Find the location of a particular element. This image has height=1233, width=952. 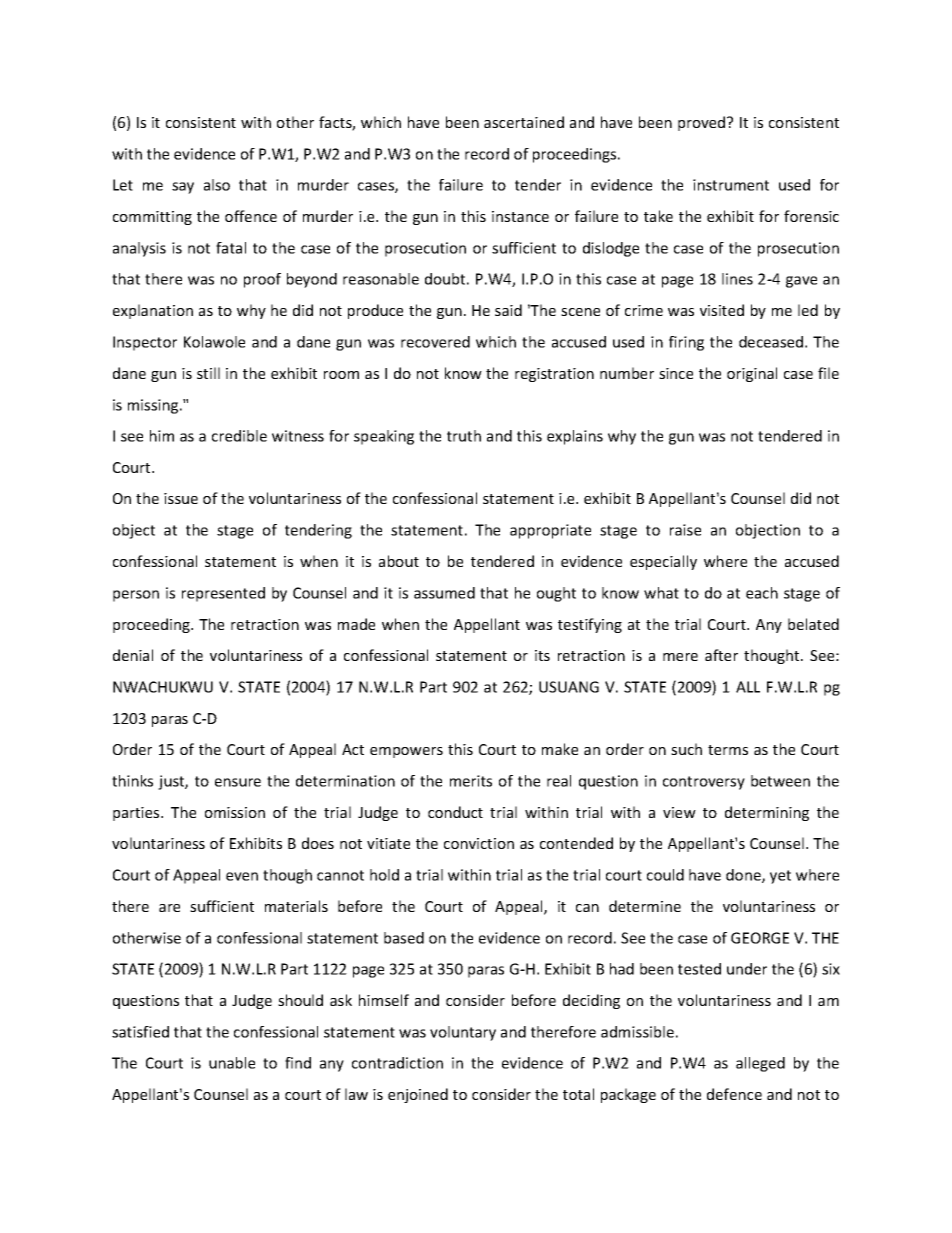

voluntary is located at coordinates (463, 1033).
